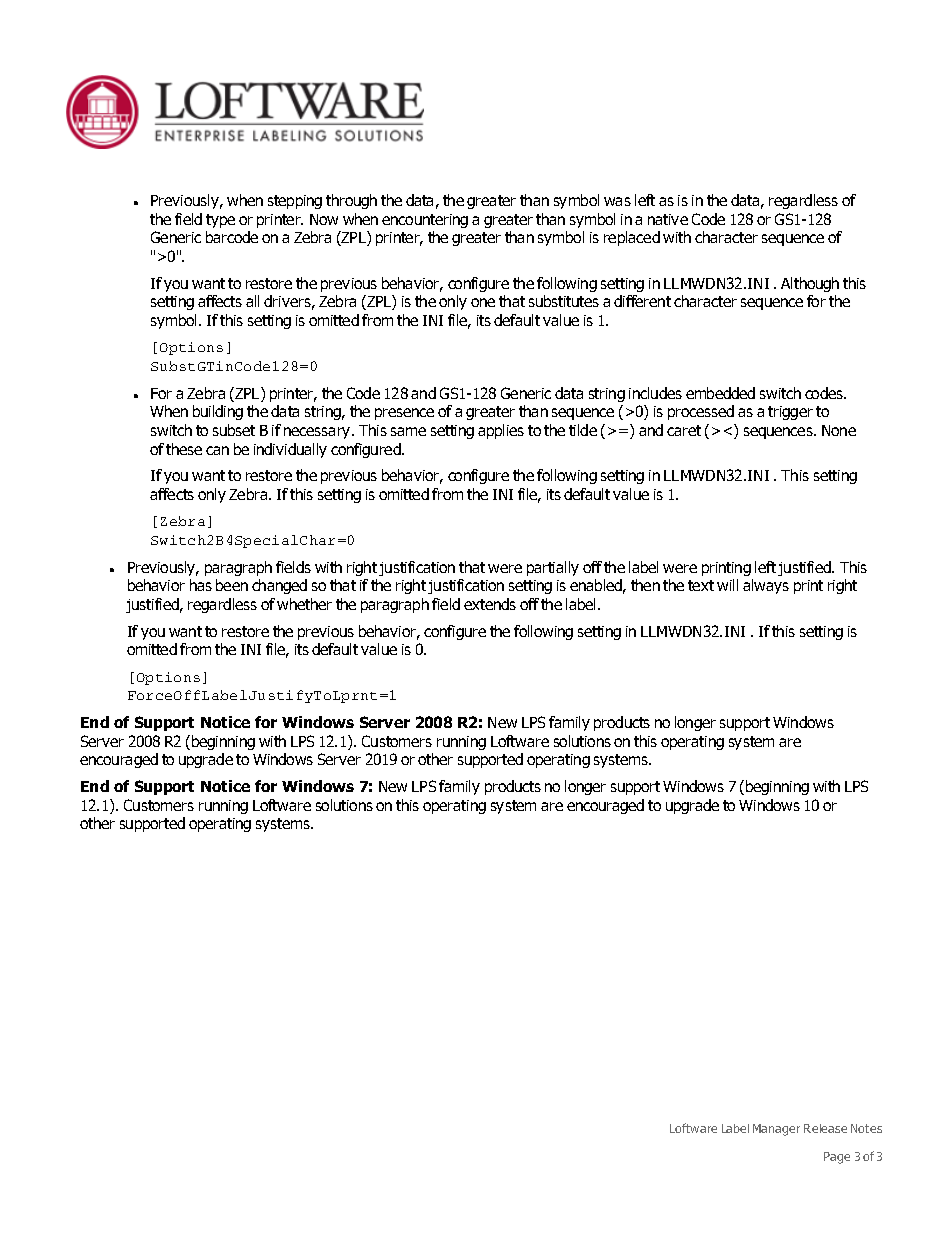 The width and height of the document is (952, 1233). What do you see at coordinates (825, 1128) in the document?
I see `Release` at bounding box center [825, 1128].
